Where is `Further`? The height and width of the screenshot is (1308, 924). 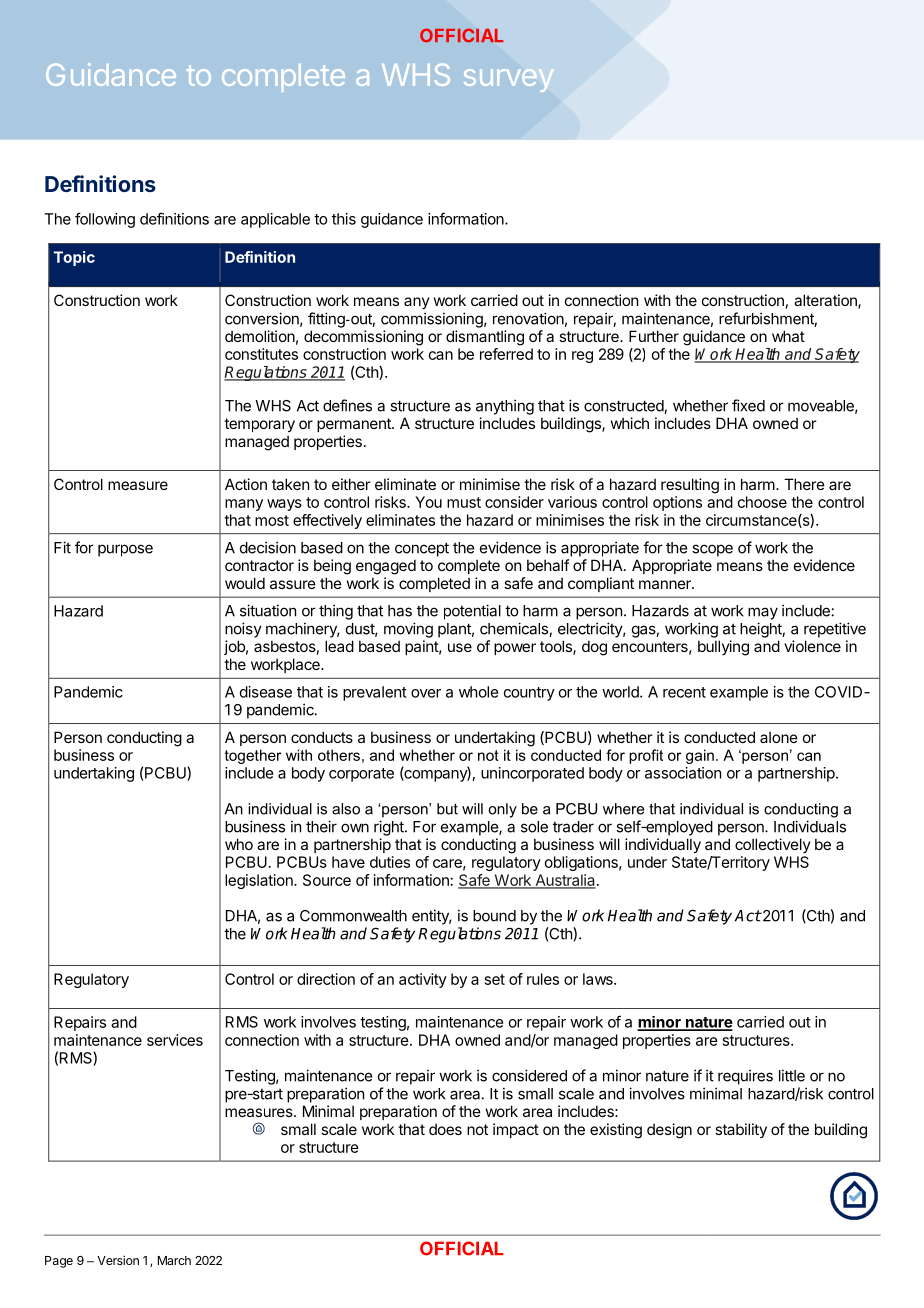 Further is located at coordinates (654, 336).
